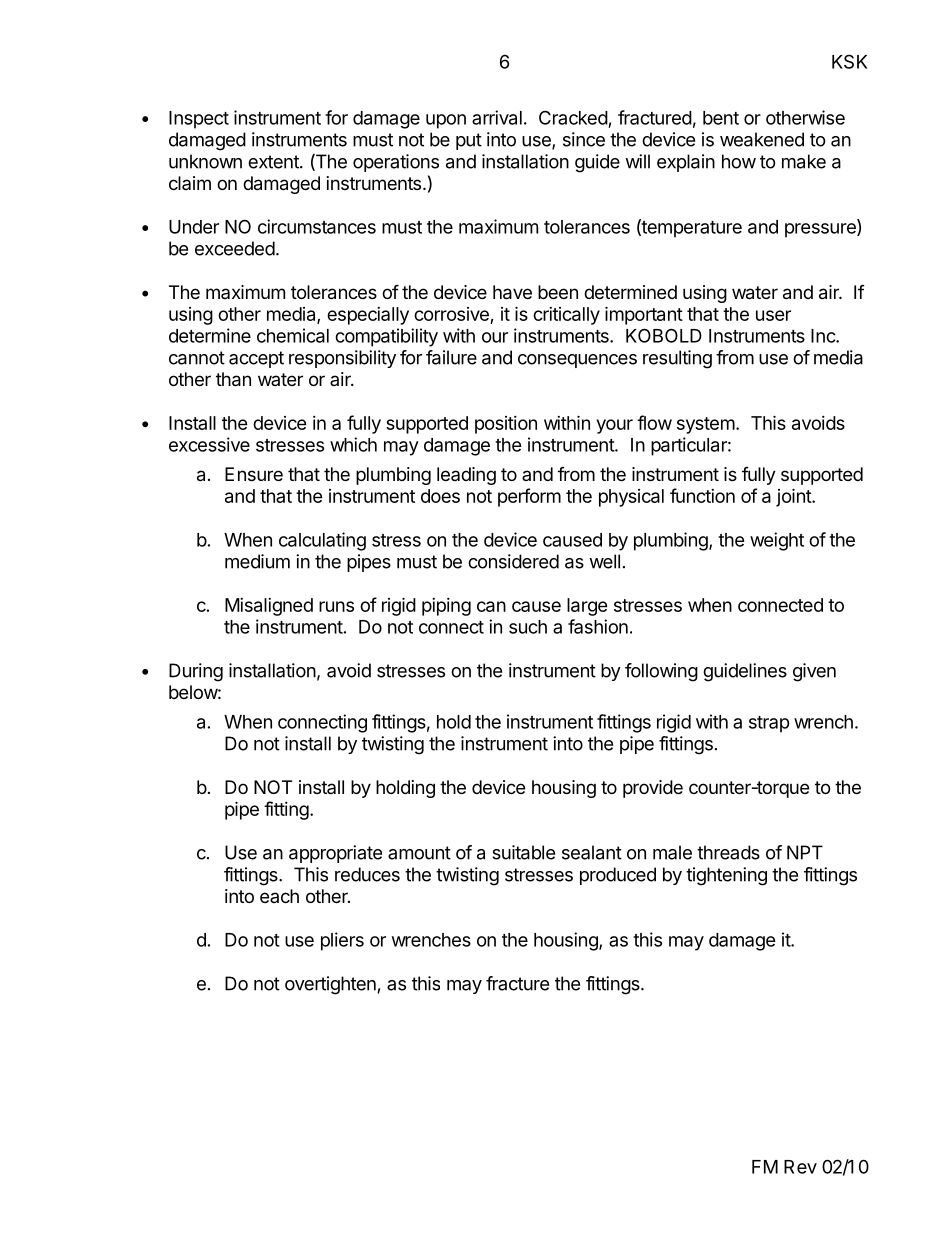  Describe the element at coordinates (726, 876) in the screenshot. I see `tightening` at that location.
